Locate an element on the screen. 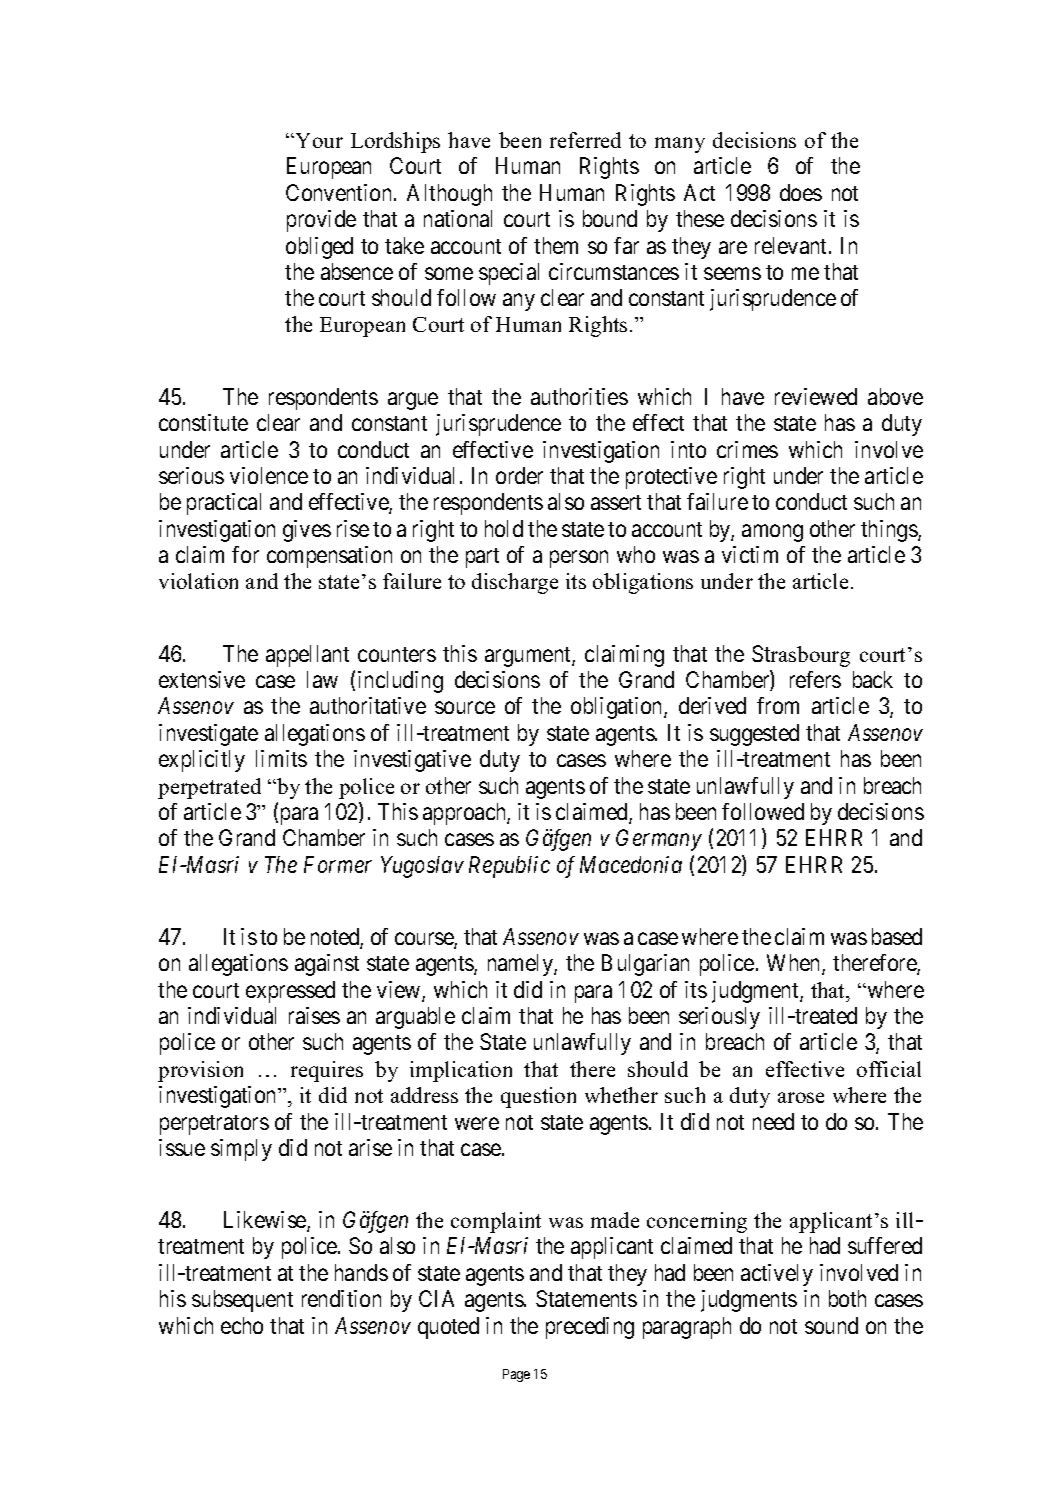  Page is located at coordinates (516, 1375).
